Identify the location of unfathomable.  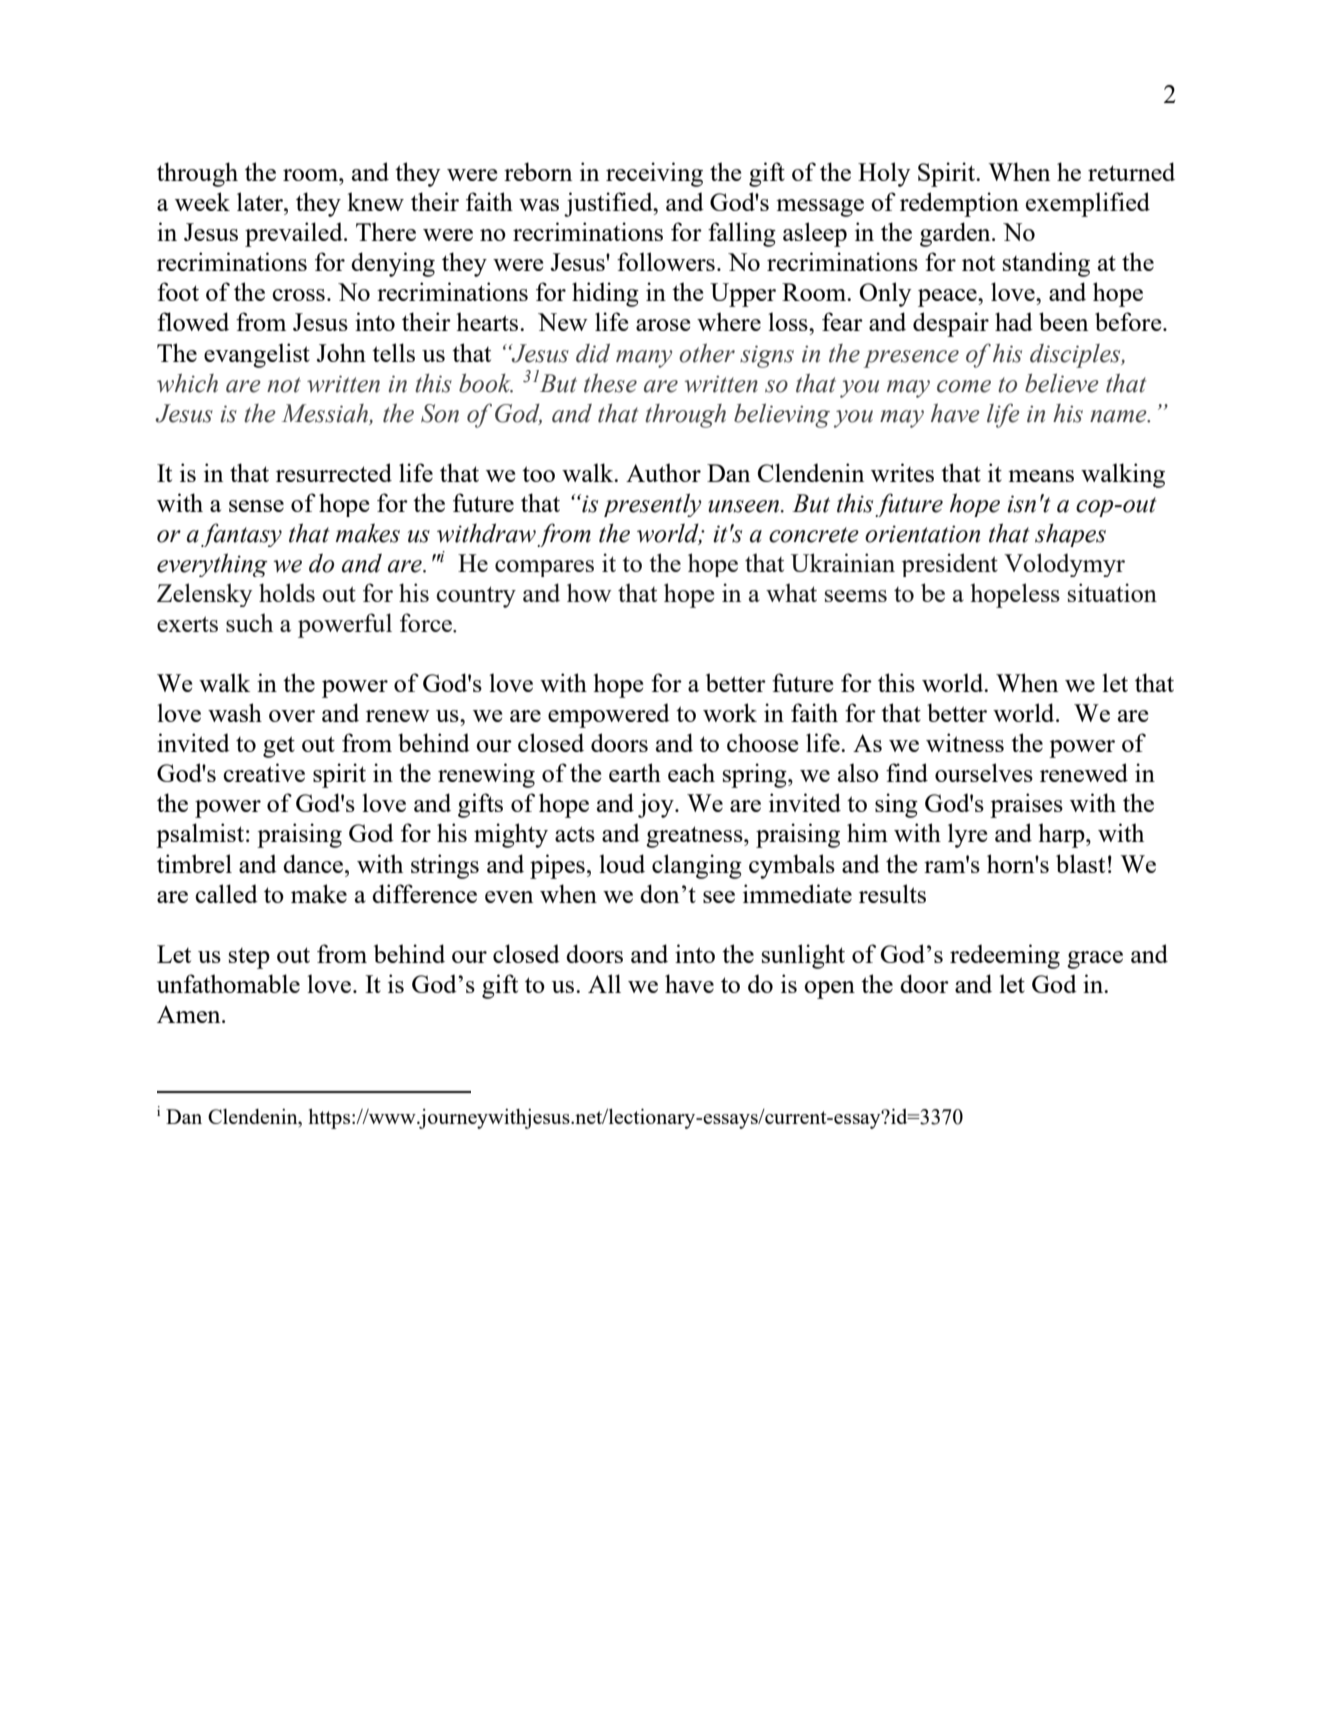
(228, 983).
